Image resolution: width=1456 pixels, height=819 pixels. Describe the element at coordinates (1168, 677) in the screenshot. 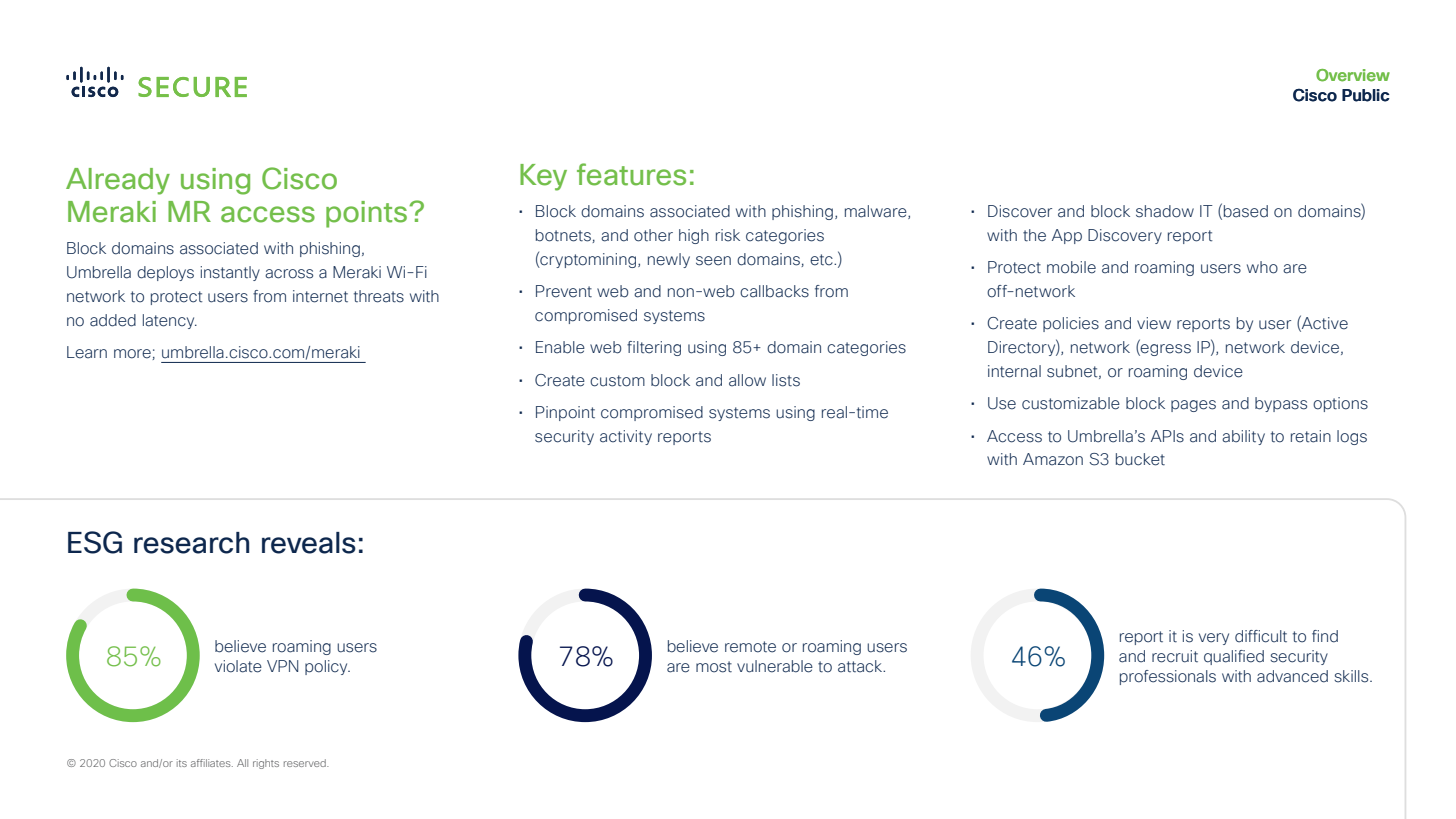

I see `professionals` at that location.
